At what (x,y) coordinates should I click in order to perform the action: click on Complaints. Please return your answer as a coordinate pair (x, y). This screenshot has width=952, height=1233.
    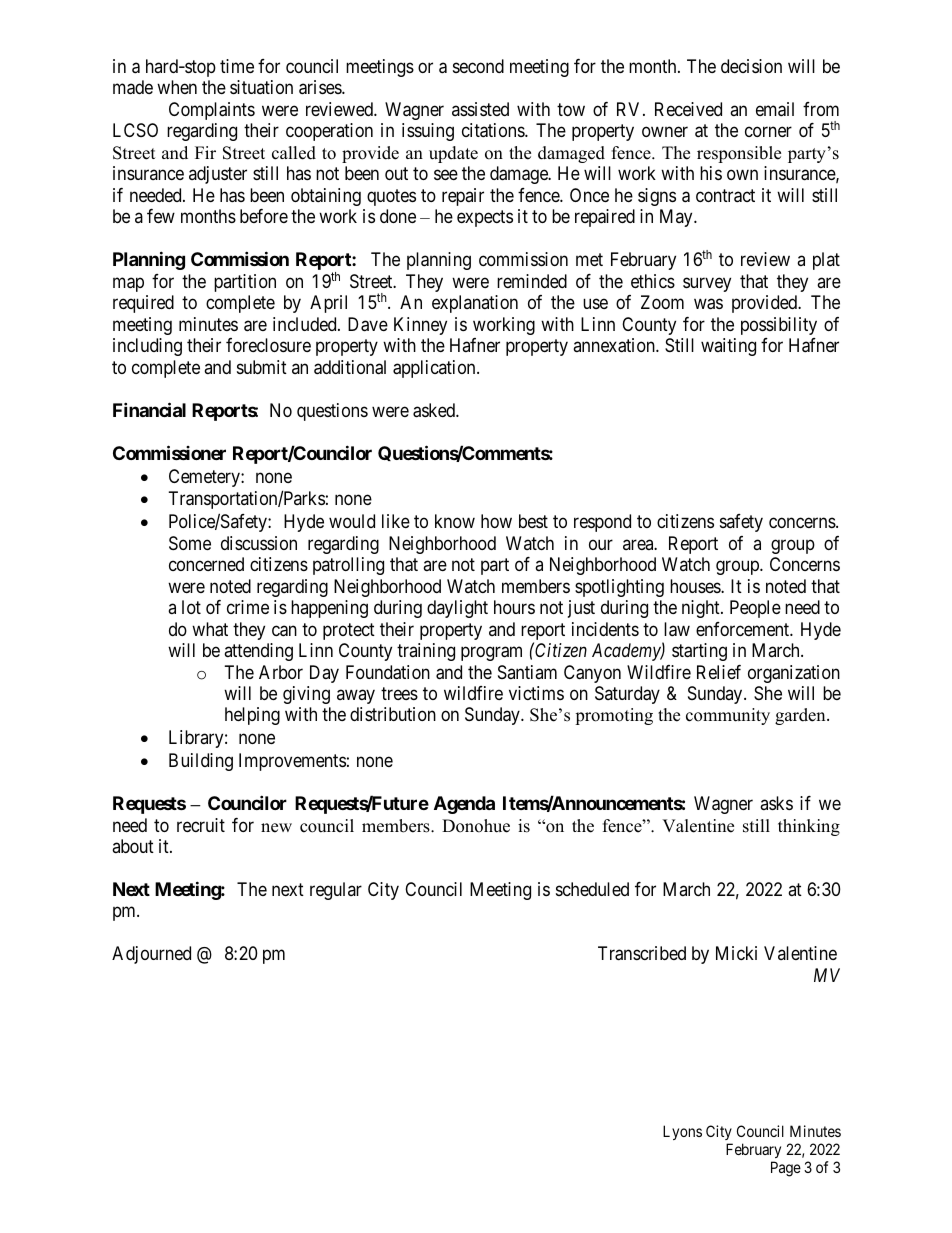
    Looking at the image, I should click on (212, 111).
